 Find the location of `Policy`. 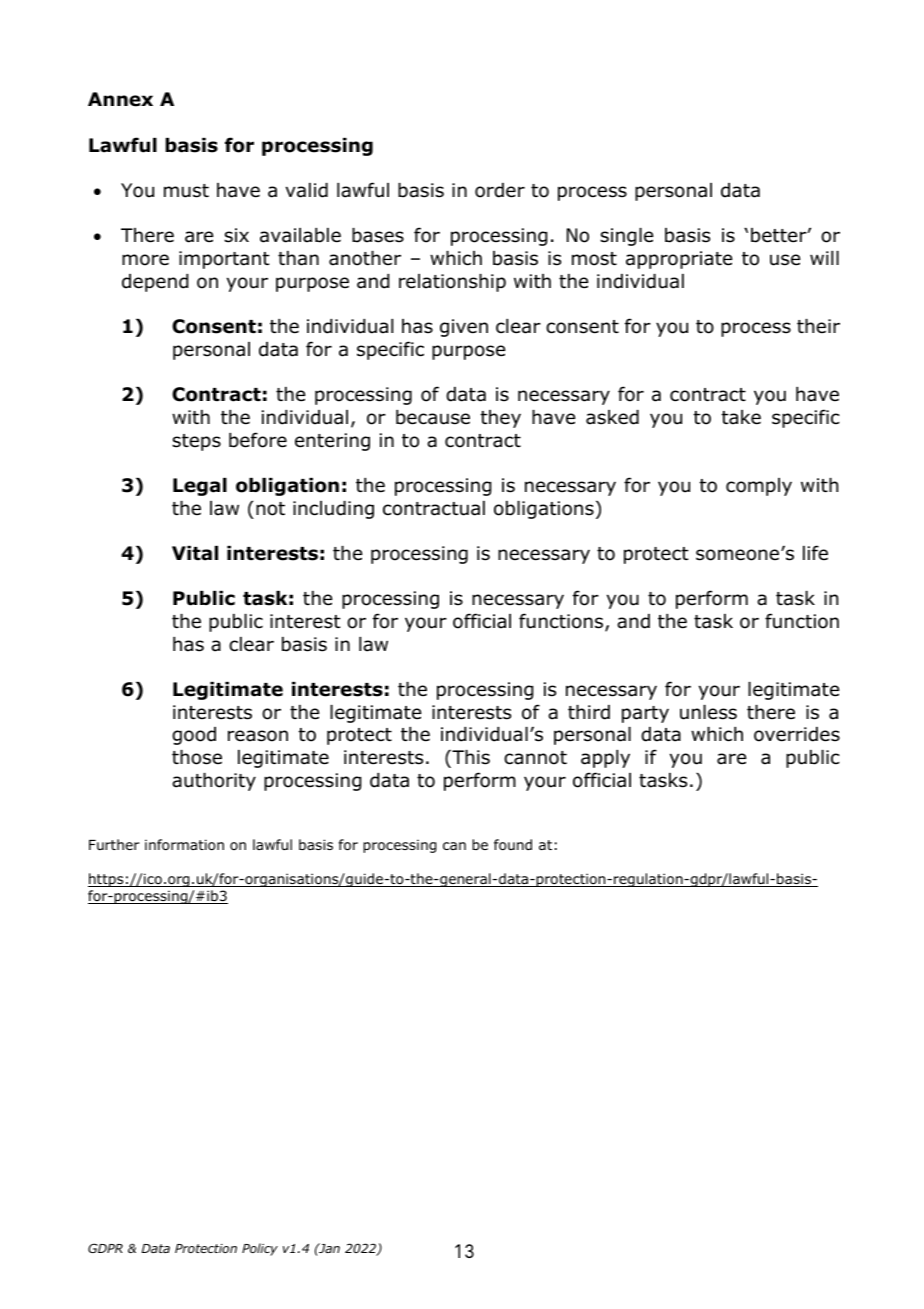

Policy is located at coordinates (260, 1249).
